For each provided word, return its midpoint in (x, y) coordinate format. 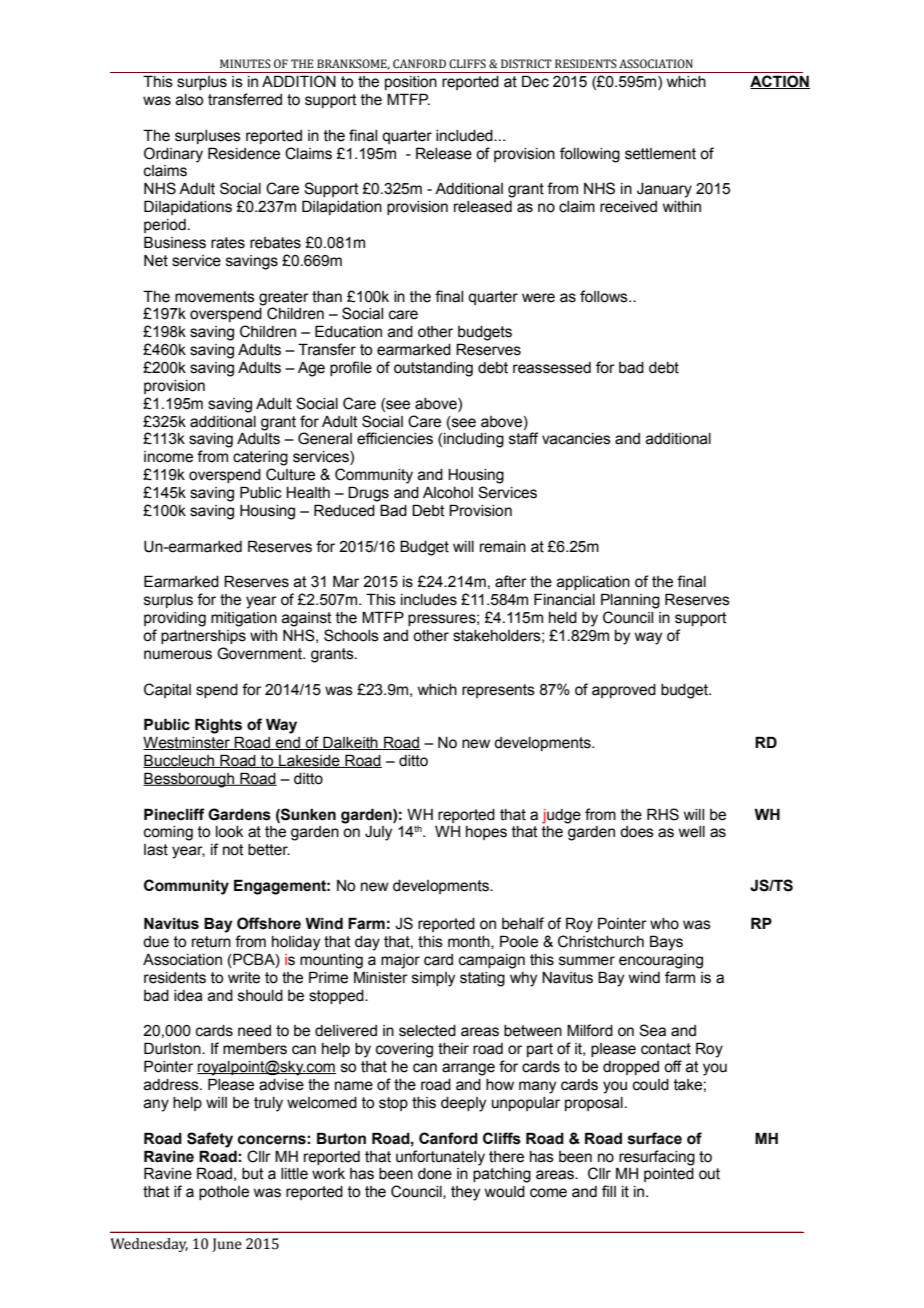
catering (260, 458)
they (465, 1193)
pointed (669, 1175)
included (465, 136)
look (230, 832)
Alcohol (448, 493)
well (691, 832)
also (189, 100)
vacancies (576, 439)
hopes (486, 833)
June (227, 1245)
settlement (660, 154)
